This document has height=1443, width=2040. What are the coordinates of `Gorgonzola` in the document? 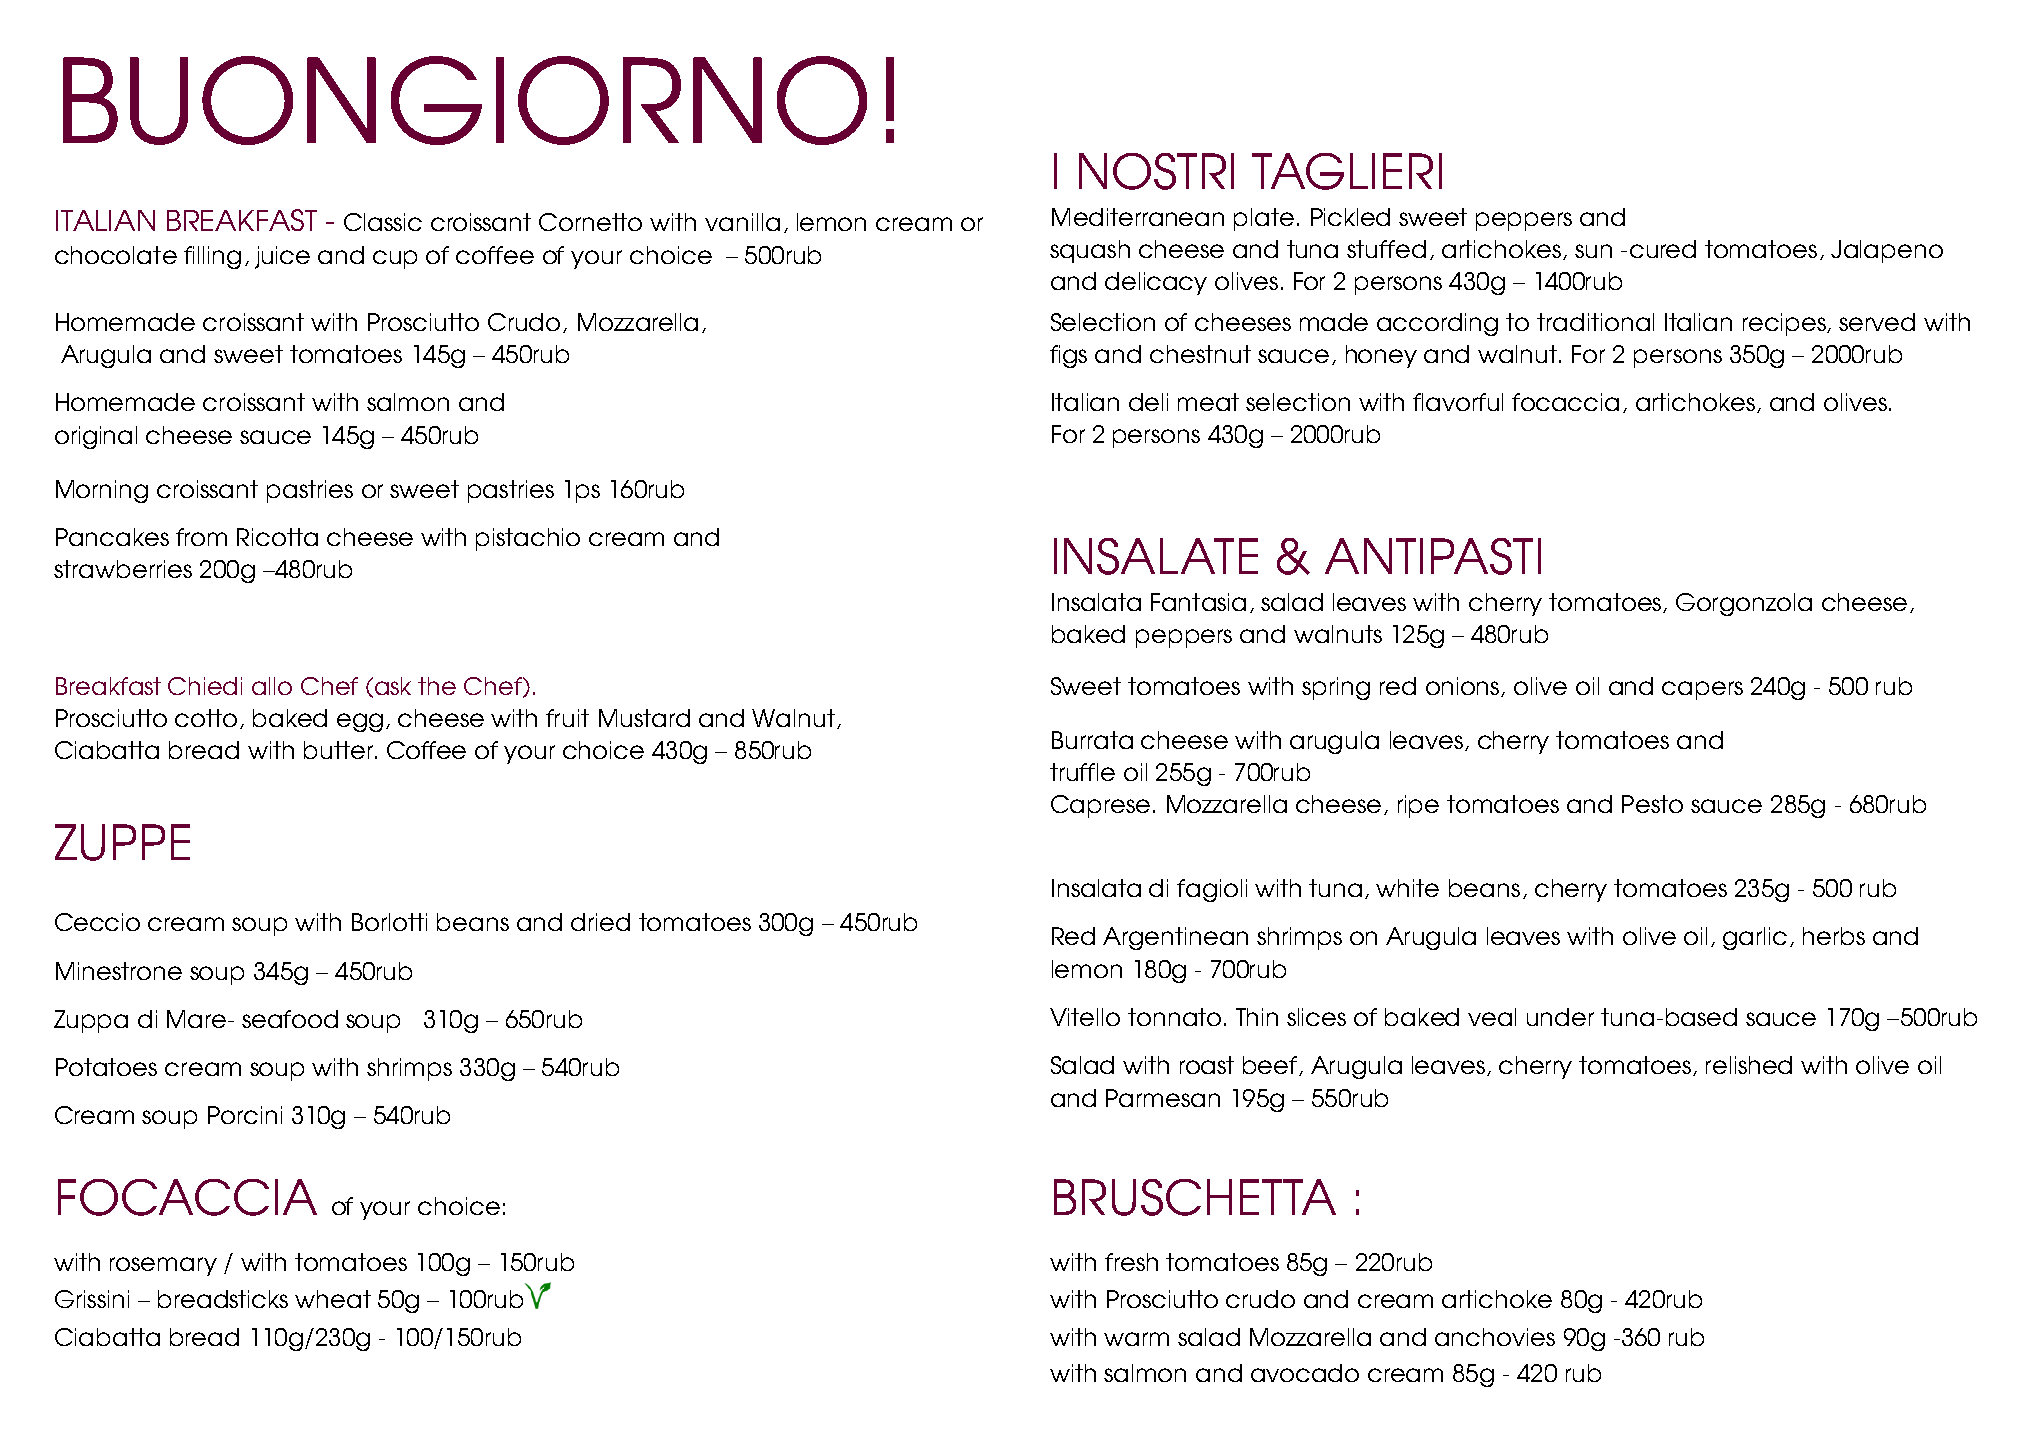 It's located at (1744, 604).
